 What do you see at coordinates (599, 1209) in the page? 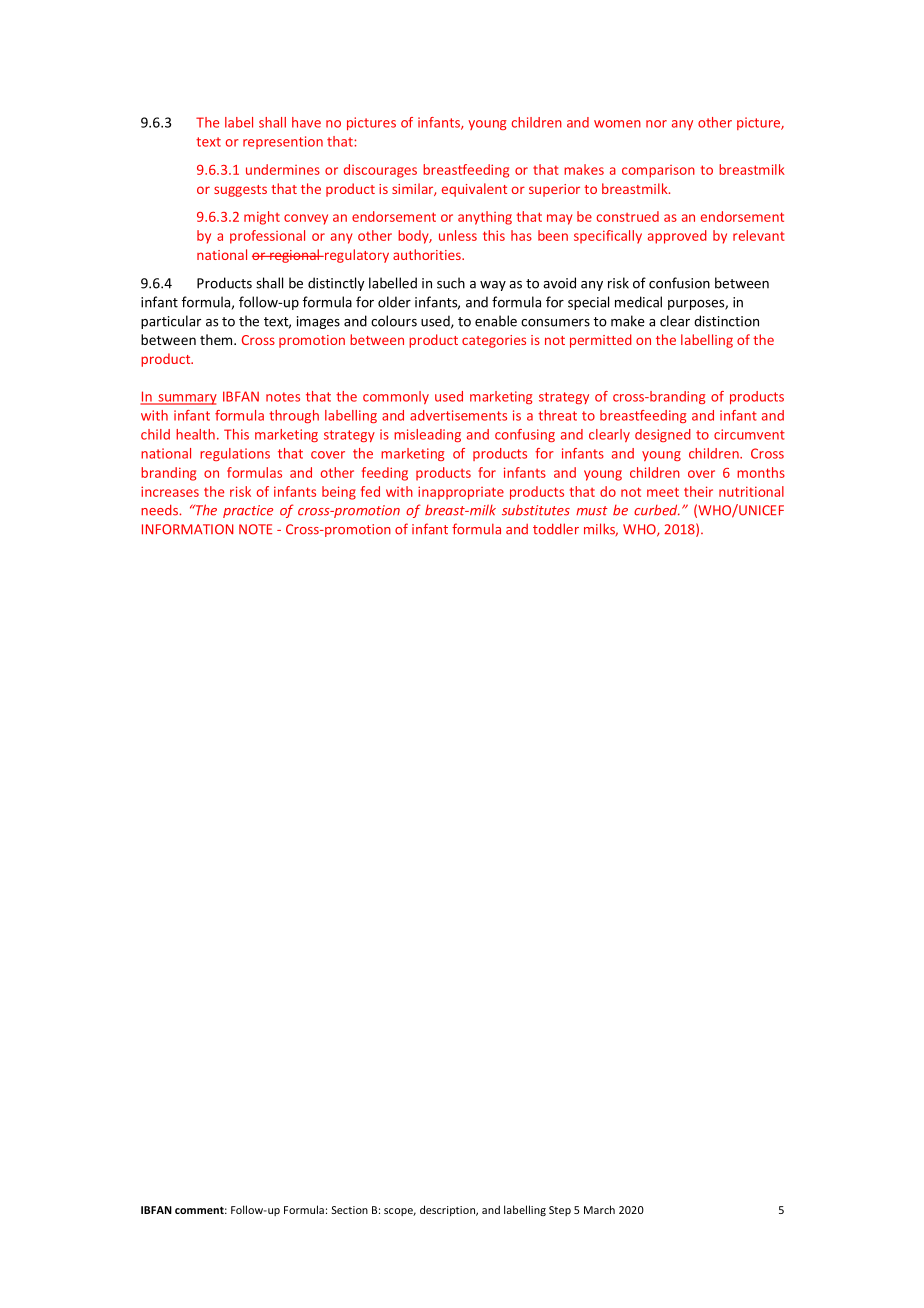
I see `March` at bounding box center [599, 1209].
